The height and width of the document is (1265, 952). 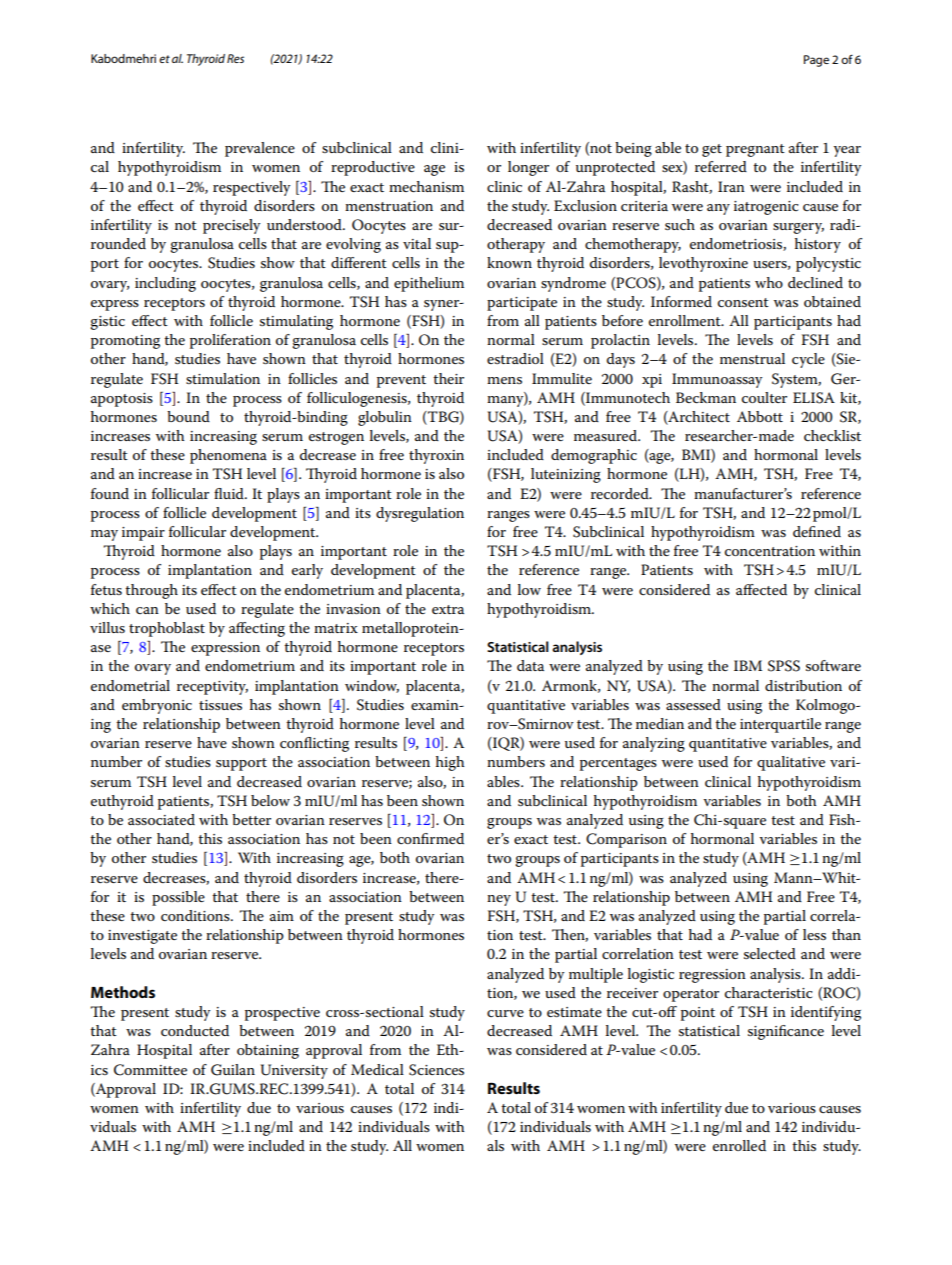 What do you see at coordinates (178, 898) in the document?
I see `possible` at bounding box center [178, 898].
